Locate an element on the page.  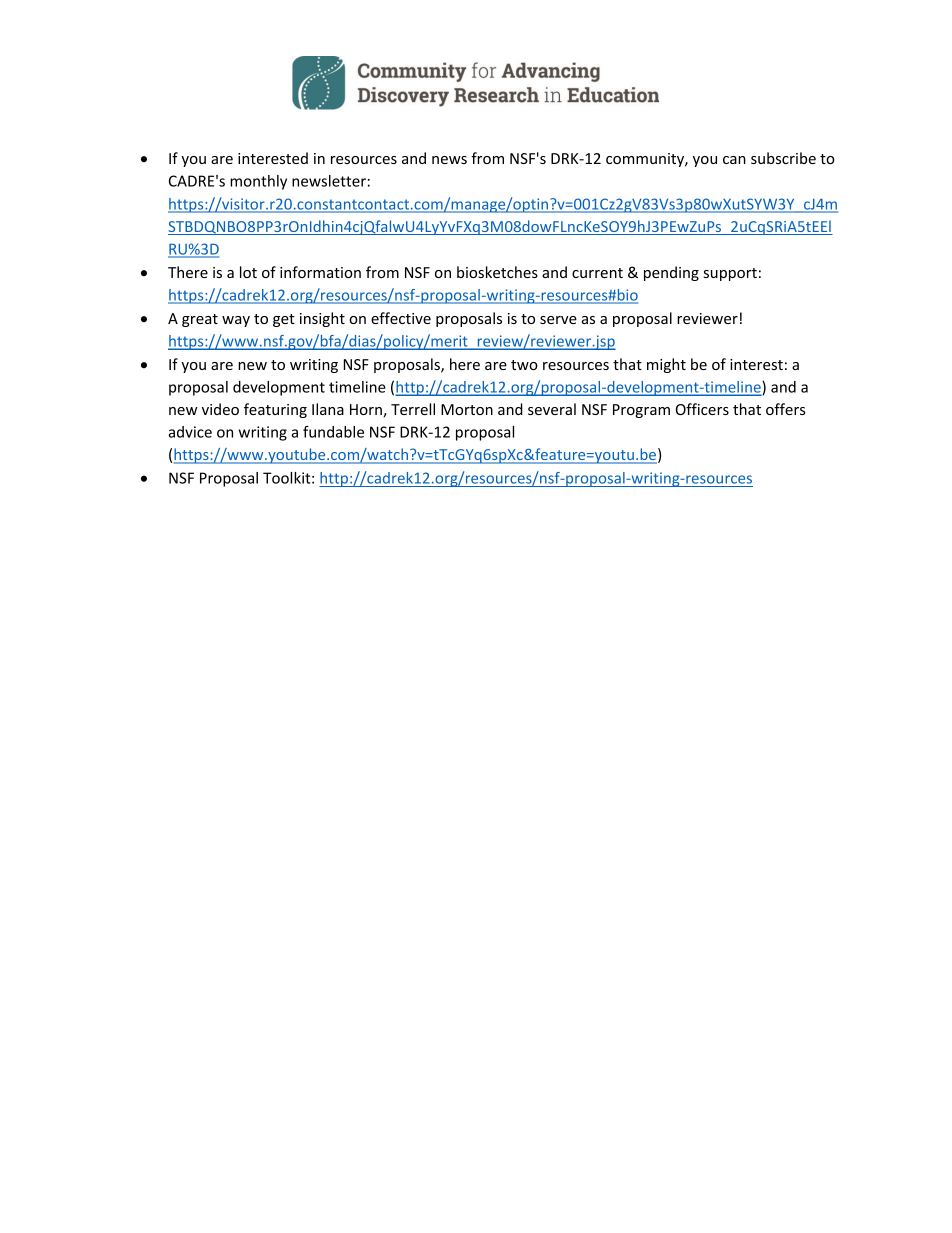
Morton is located at coordinates (467, 409).
